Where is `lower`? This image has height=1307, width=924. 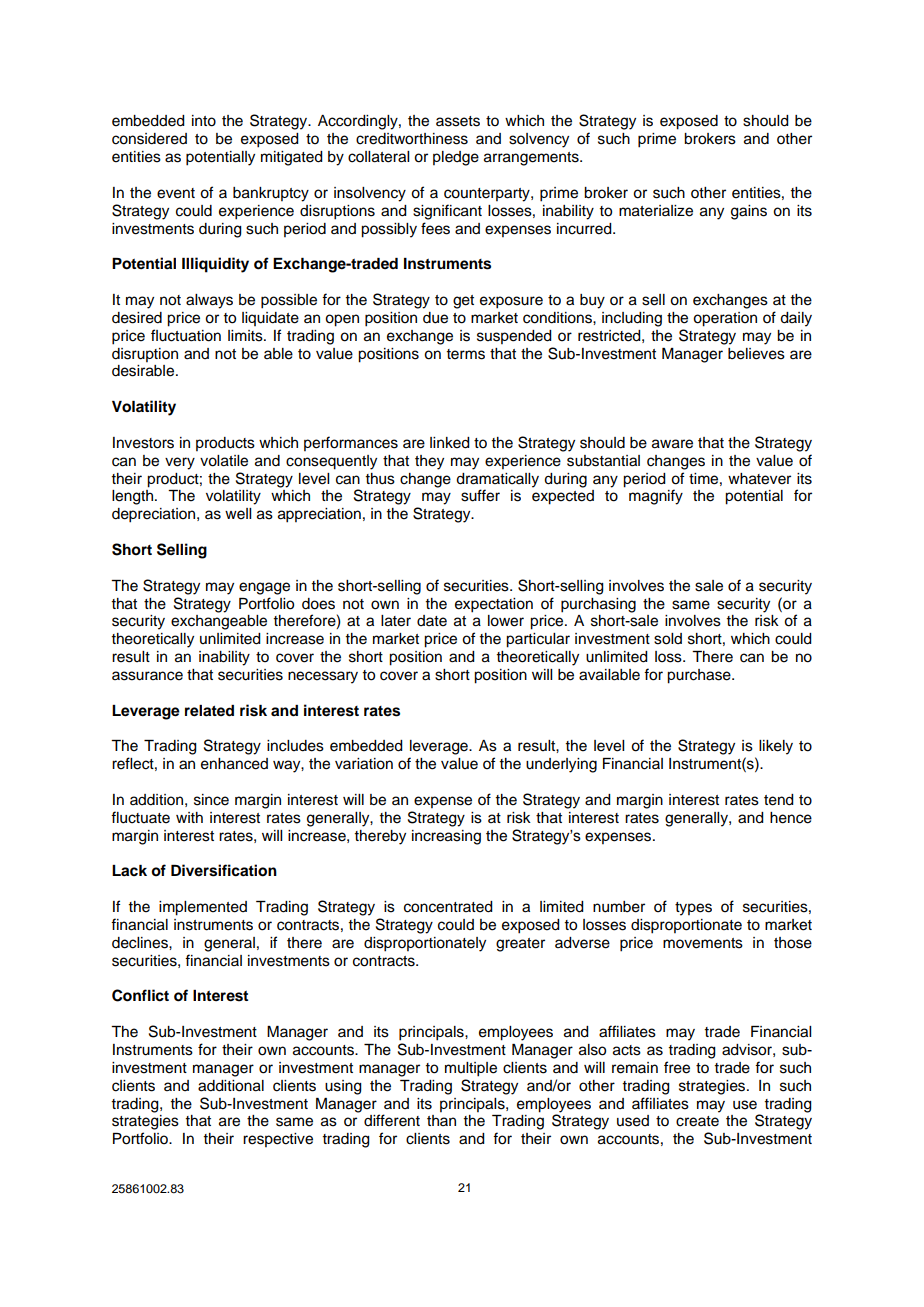 lower is located at coordinates (506, 621).
